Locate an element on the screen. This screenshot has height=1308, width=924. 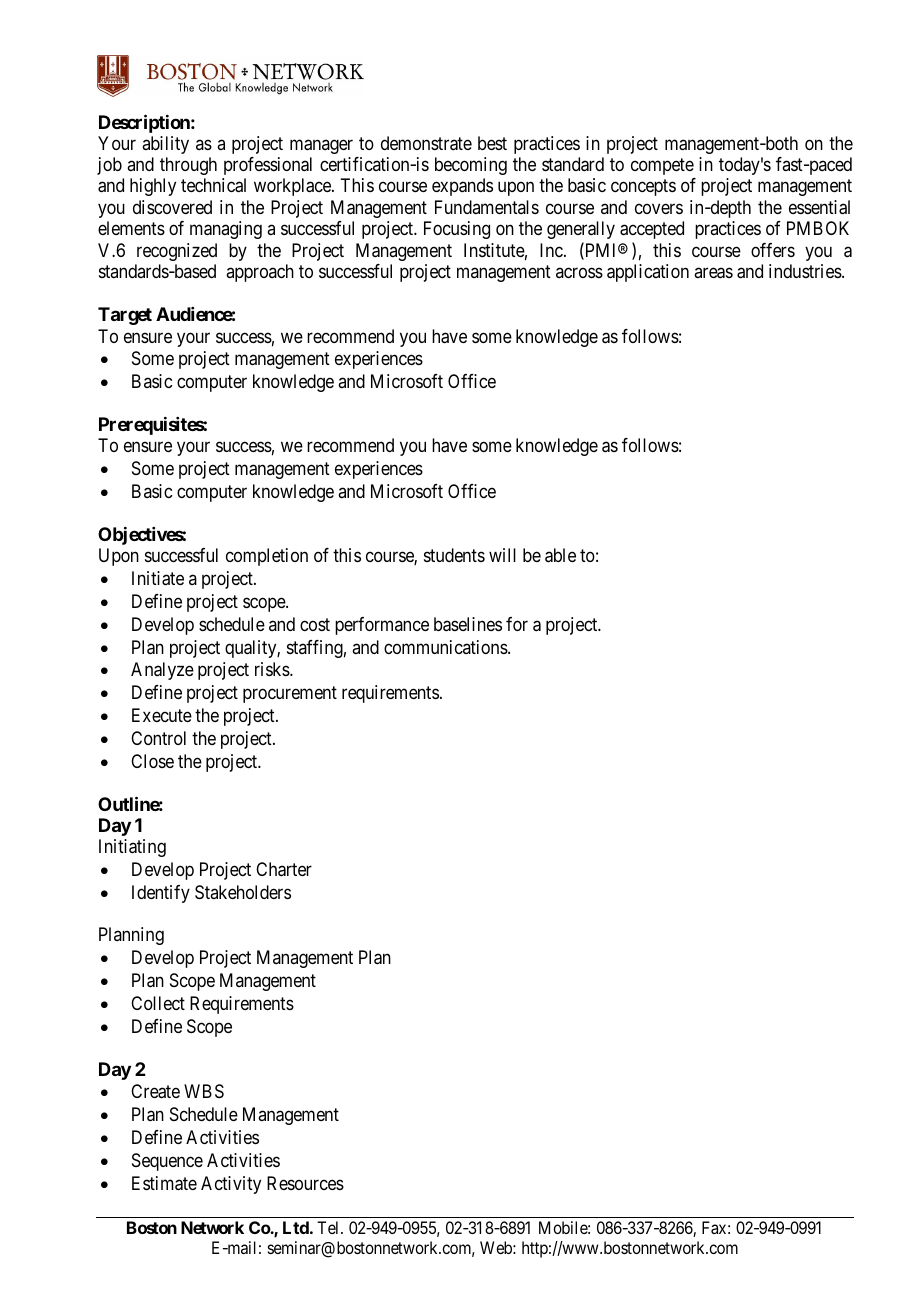
through is located at coordinates (188, 166).
